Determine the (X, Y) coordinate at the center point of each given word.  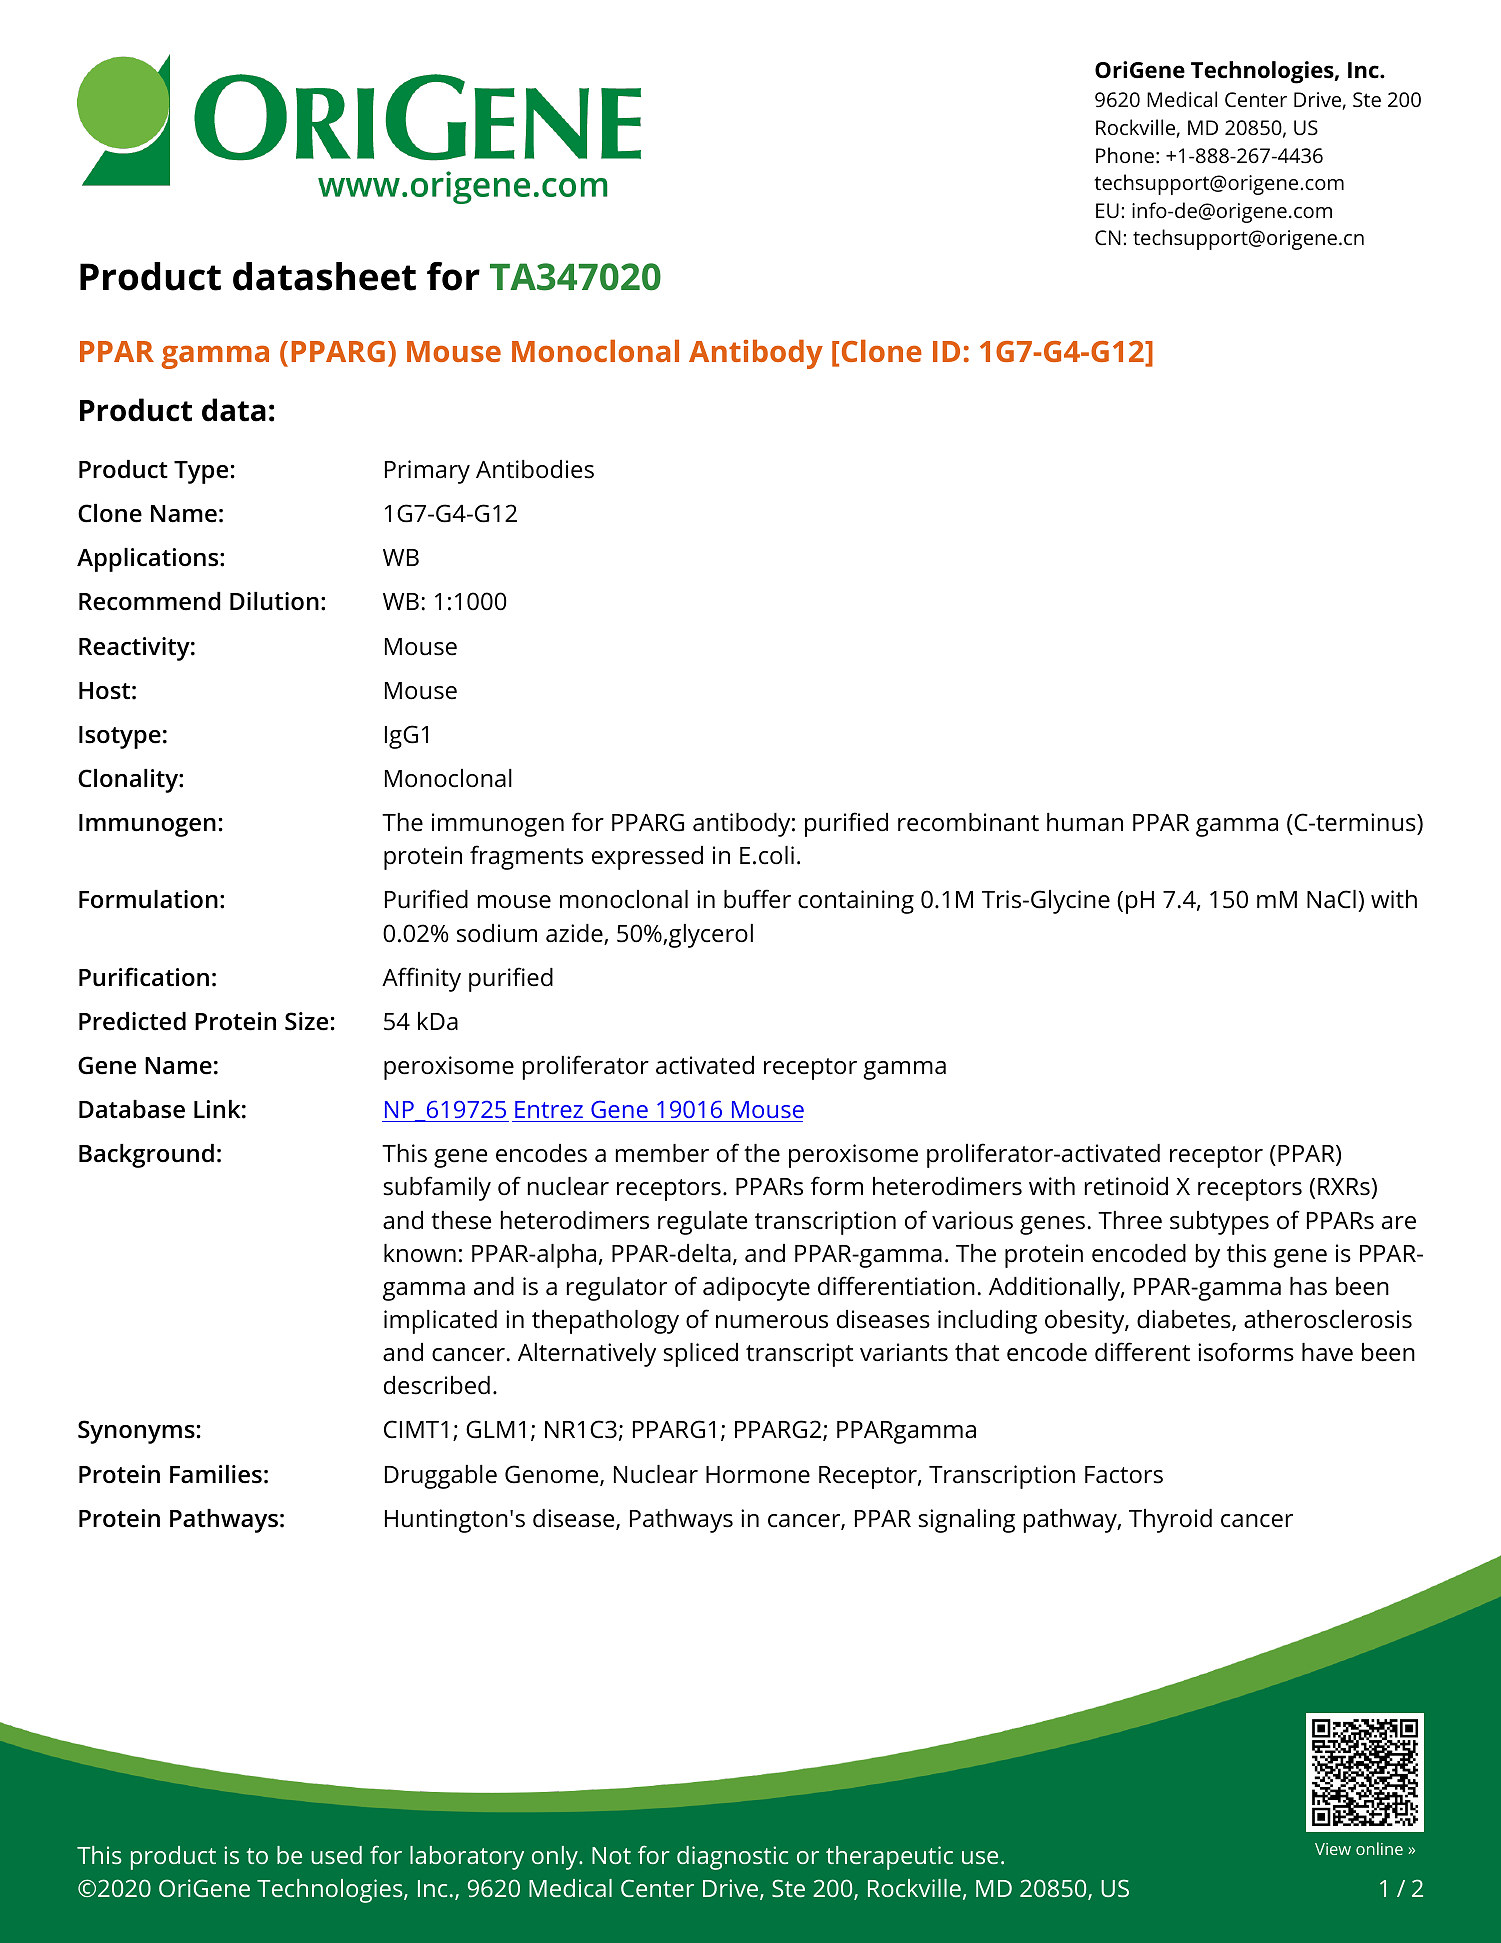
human (1085, 822)
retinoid (1126, 1186)
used (336, 1855)
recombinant (968, 822)
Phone (1125, 155)
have (1327, 1352)
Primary (427, 472)
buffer (757, 899)
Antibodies (535, 469)
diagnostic (732, 1858)
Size (306, 1021)
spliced (700, 1355)
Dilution (274, 601)
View (1333, 1849)
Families (216, 1474)
